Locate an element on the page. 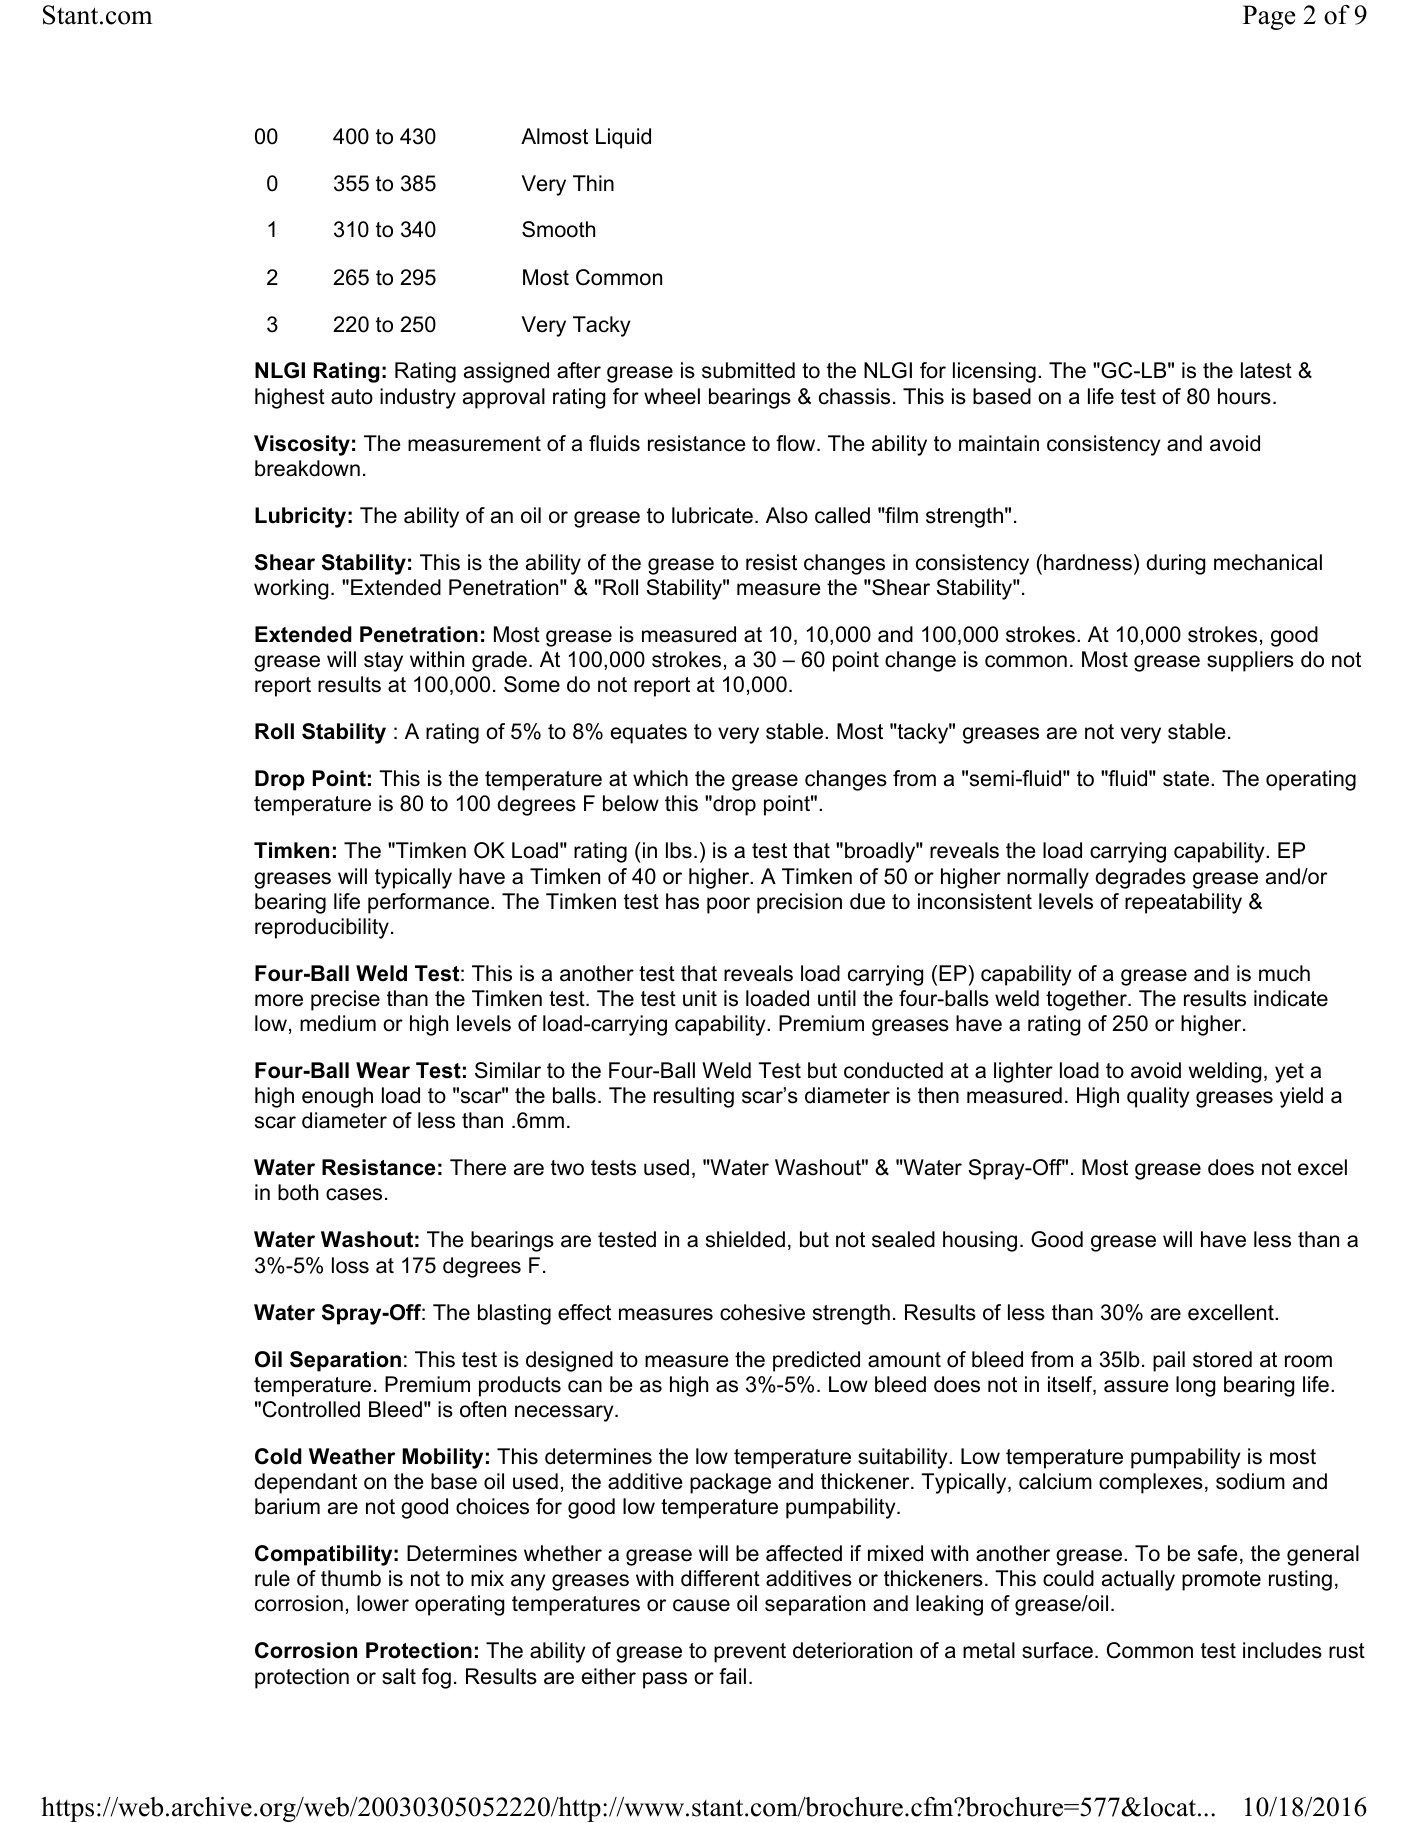  performance is located at coordinates (428, 903).
